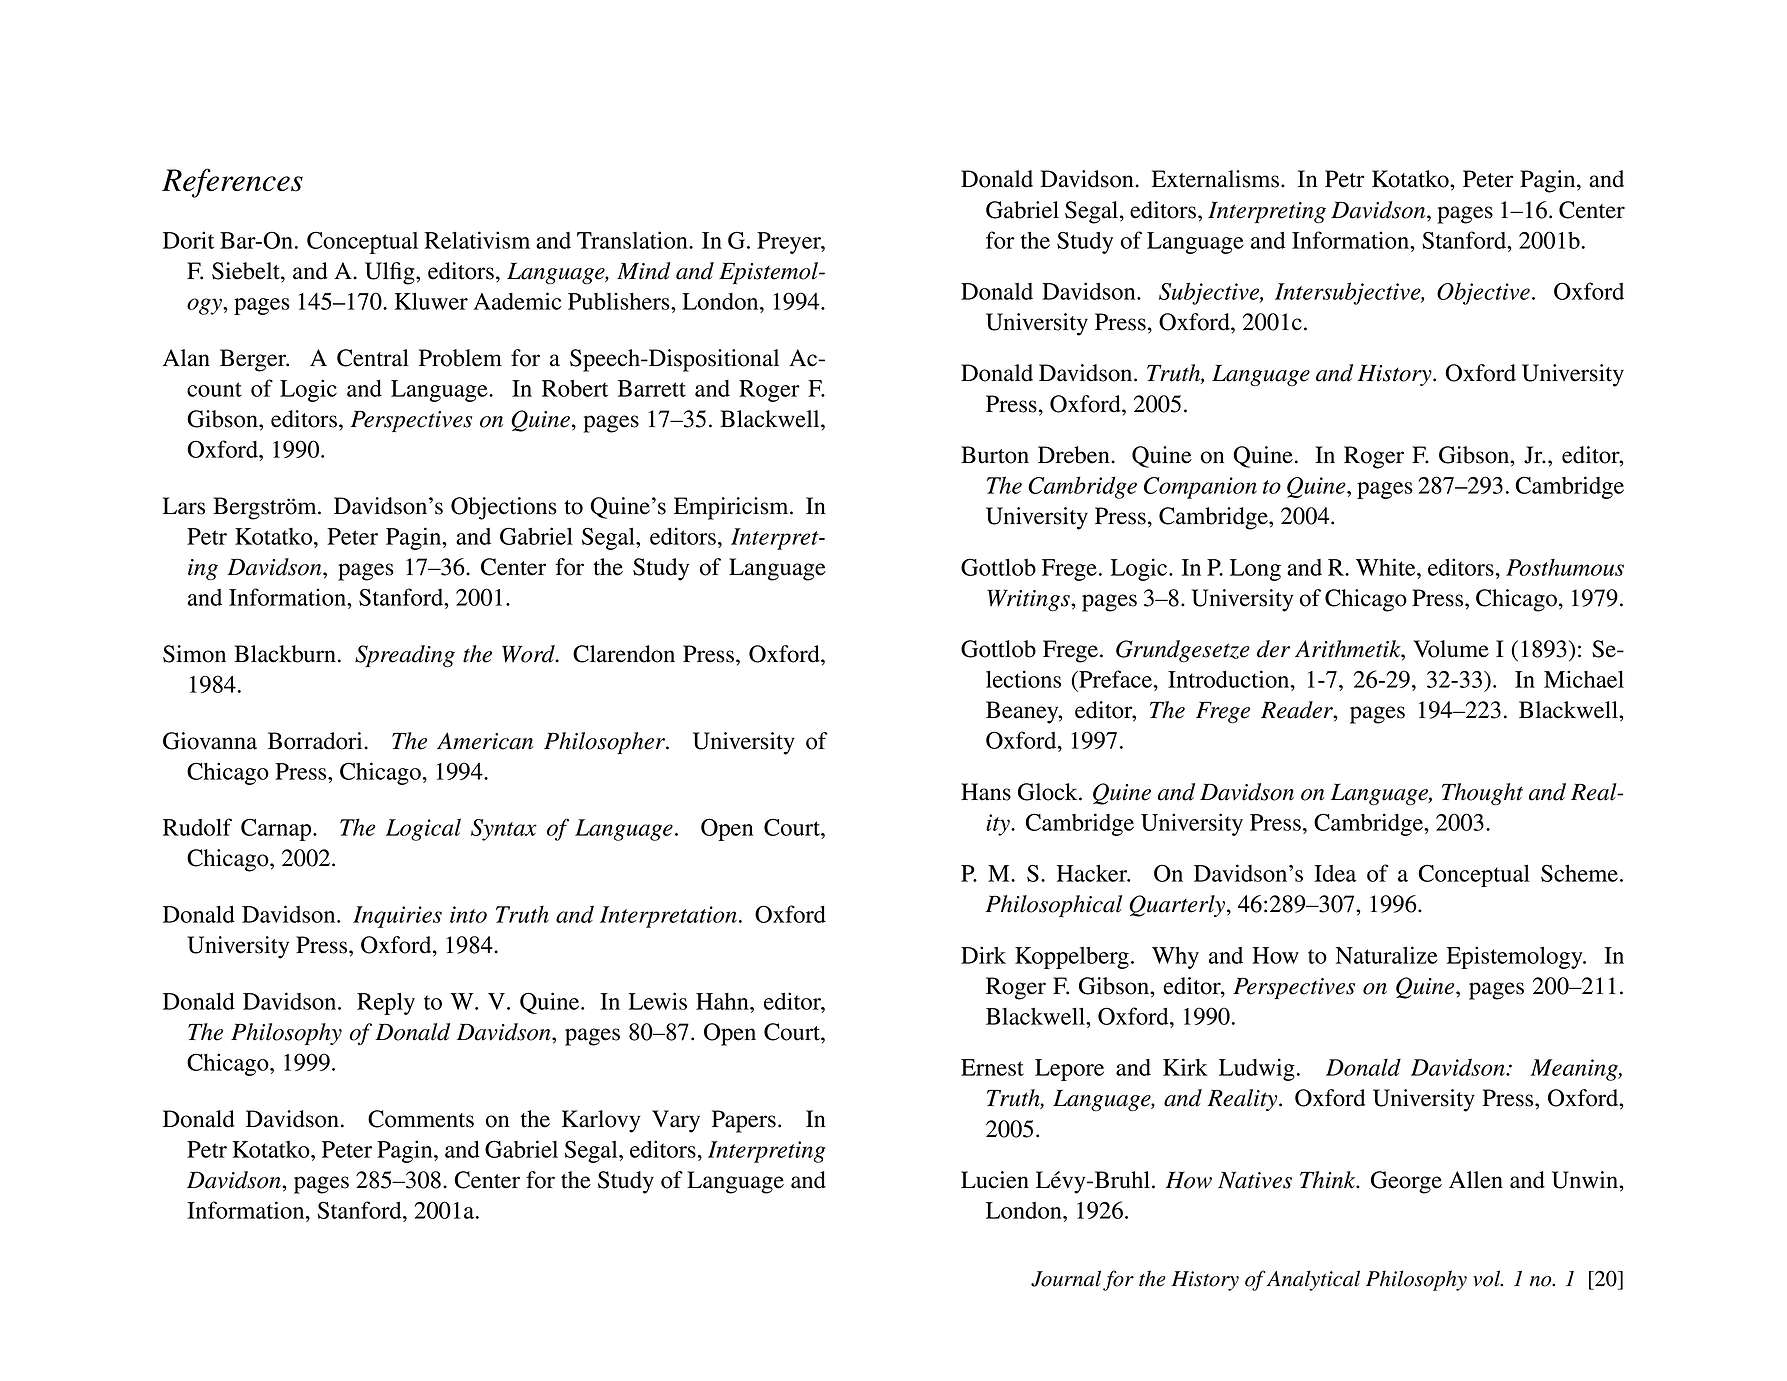 The height and width of the screenshot is (1381, 1787). What do you see at coordinates (477, 240) in the screenshot?
I see `Relativism` at bounding box center [477, 240].
